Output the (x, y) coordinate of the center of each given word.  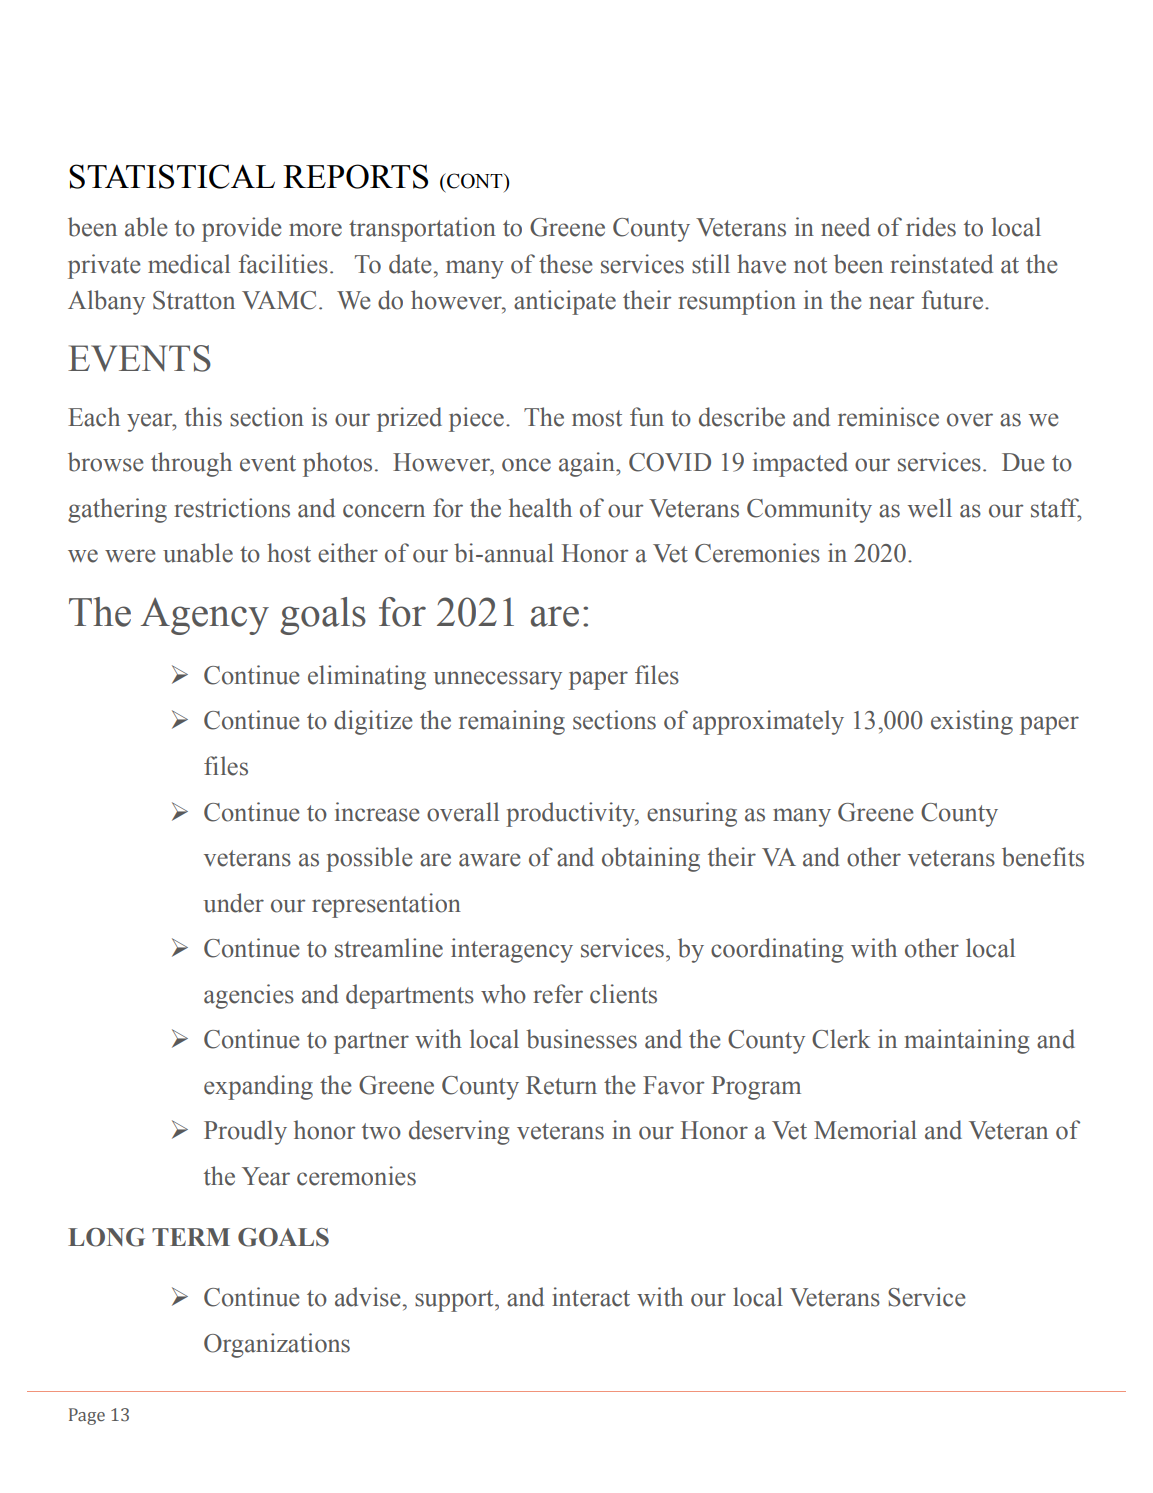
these (566, 264)
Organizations (277, 1345)
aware (490, 860)
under (233, 903)
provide (242, 229)
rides (931, 227)
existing (972, 722)
